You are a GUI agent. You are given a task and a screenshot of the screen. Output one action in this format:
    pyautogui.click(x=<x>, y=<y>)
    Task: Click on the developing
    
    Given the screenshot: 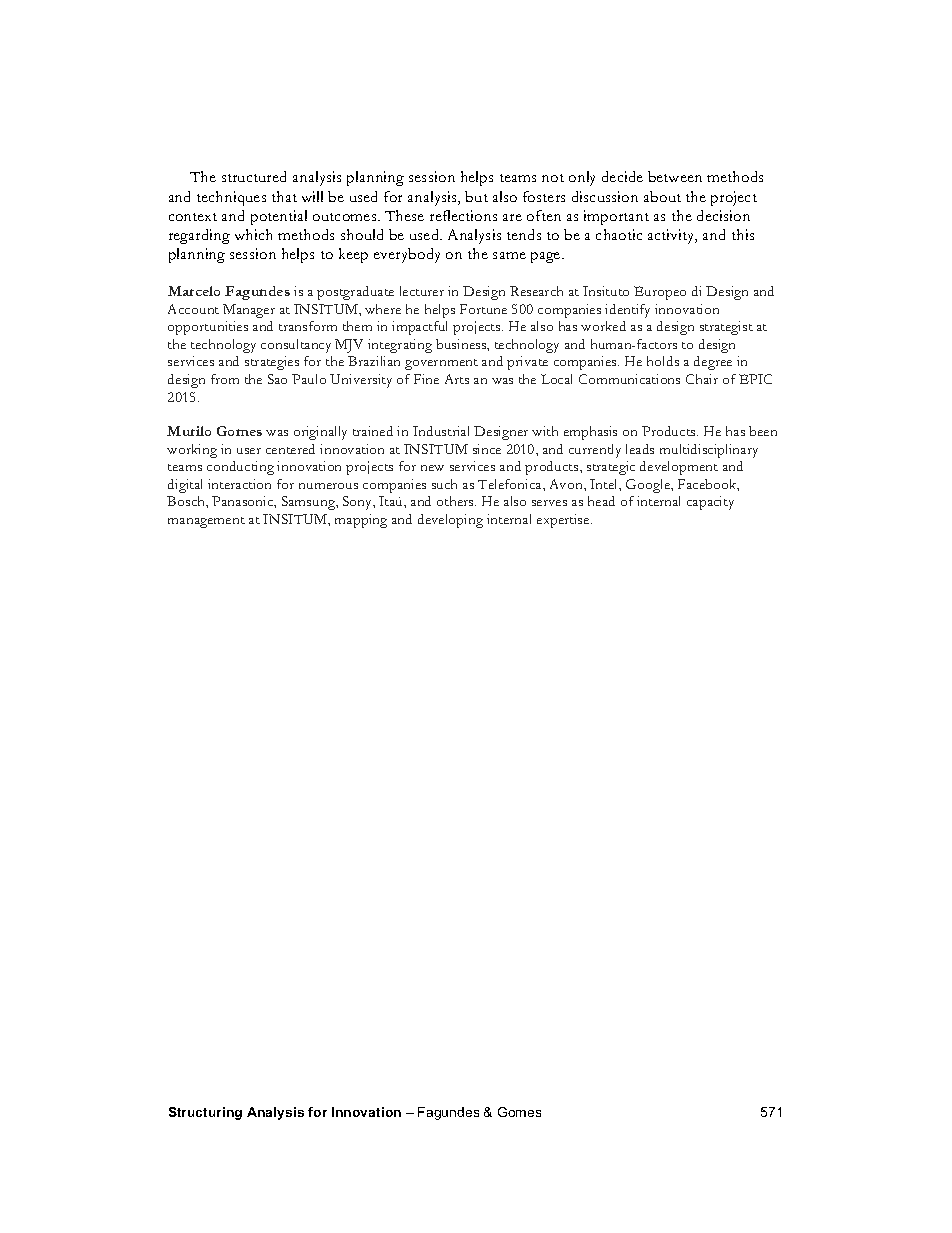 What is the action you would take?
    pyautogui.click(x=450, y=521)
